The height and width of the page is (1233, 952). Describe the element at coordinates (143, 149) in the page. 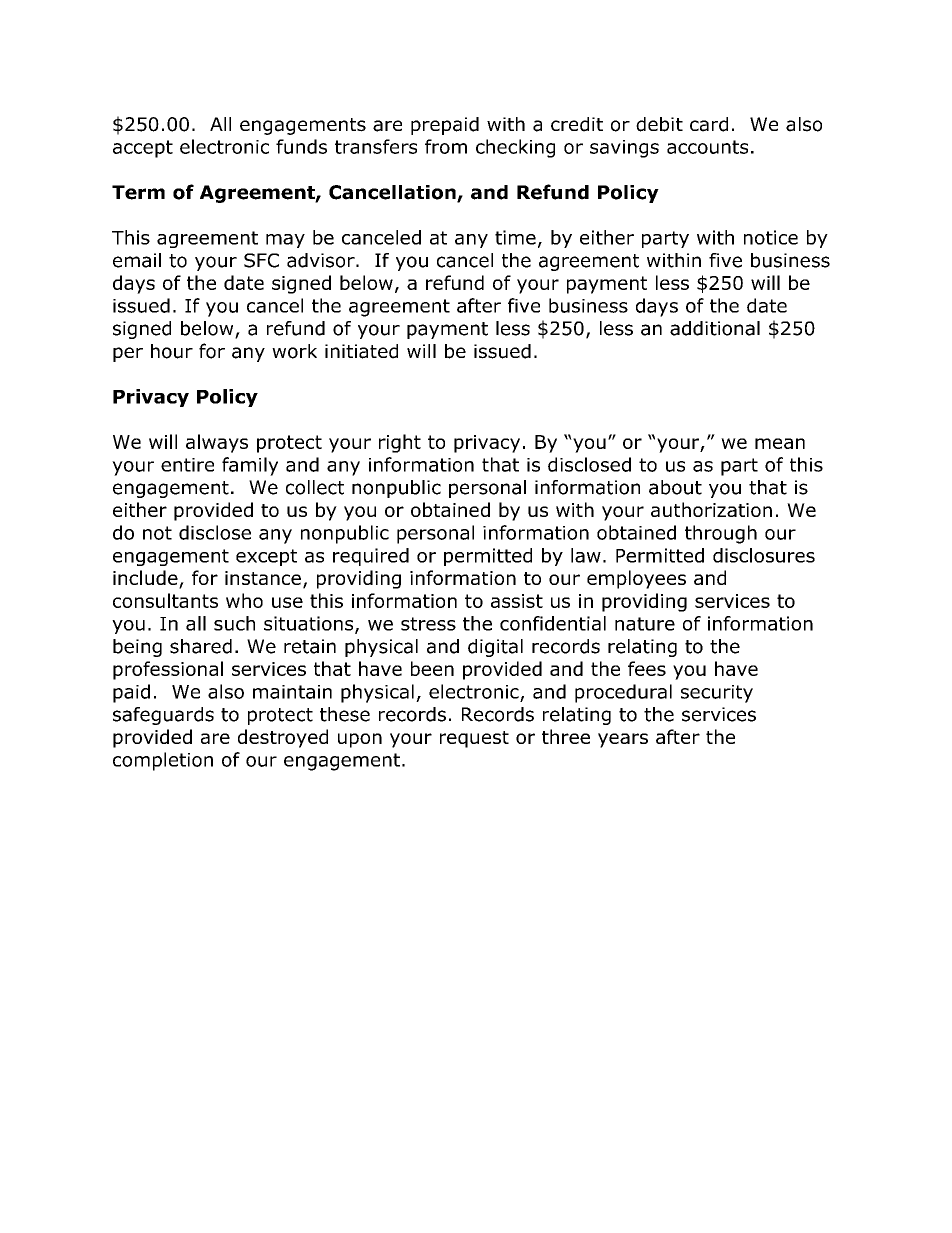

I see `accept` at that location.
